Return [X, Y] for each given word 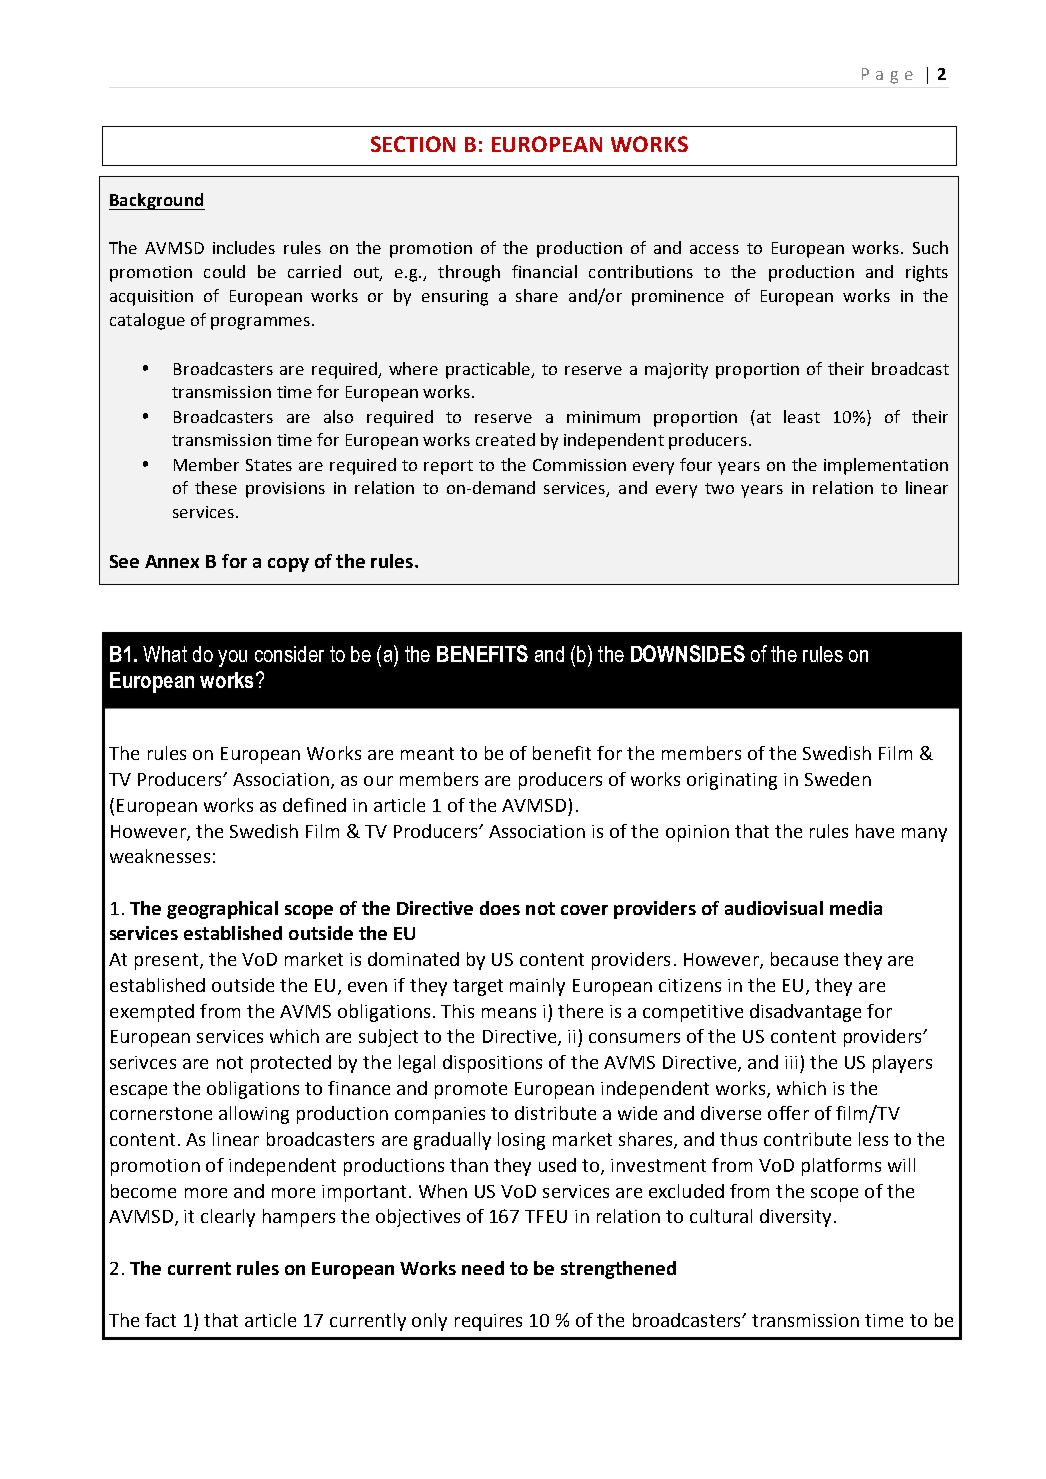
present [168, 961]
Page [887, 76]
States [269, 465]
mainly [537, 987]
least [802, 416]
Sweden [838, 779]
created [505, 439]
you [232, 658]
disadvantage [805, 1013]
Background [157, 201]
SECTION [413, 144]
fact [160, 1320]
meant [427, 753]
